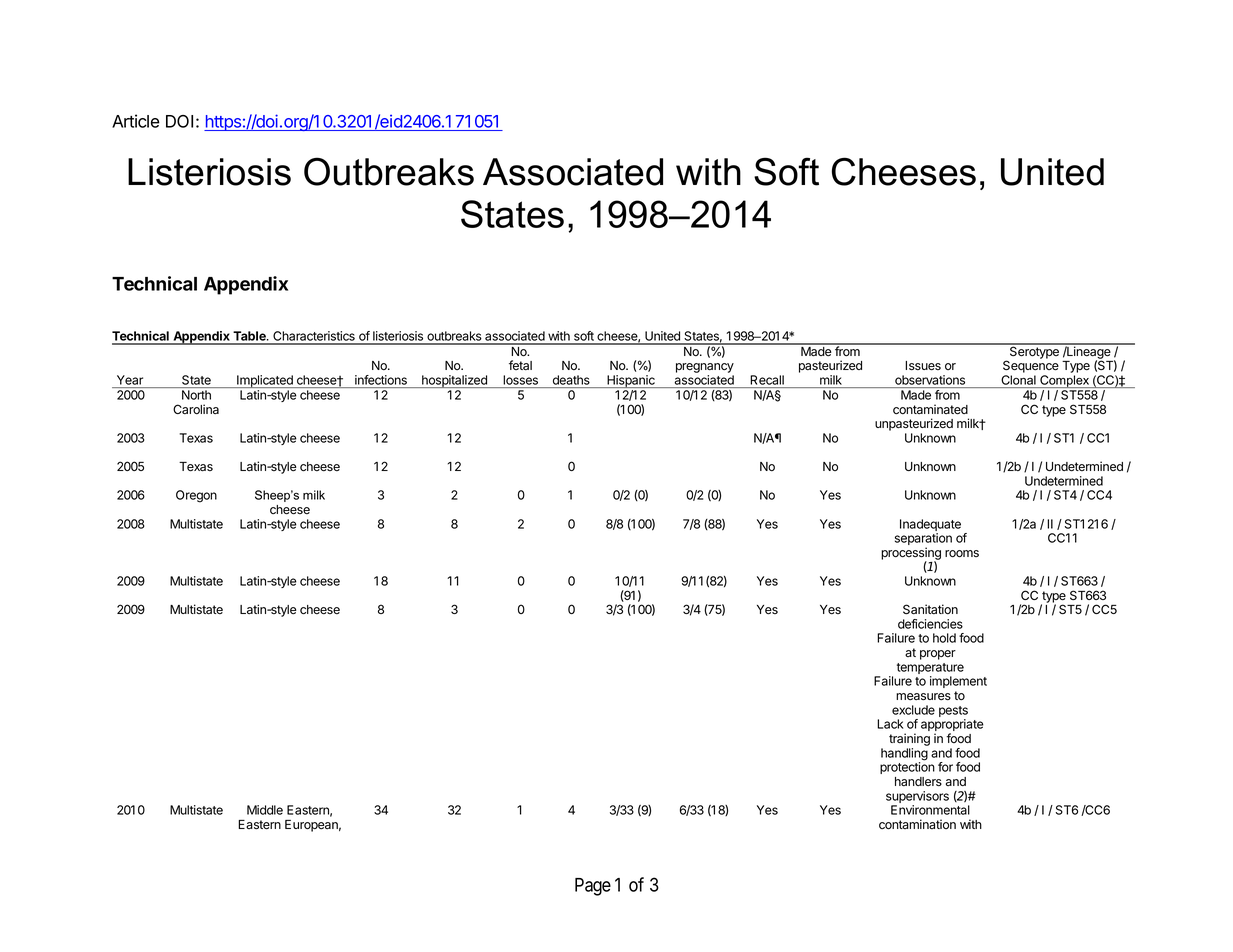 This screenshot has width=1233, height=952. Describe the element at coordinates (890, 724) in the screenshot. I see `Lack` at that location.
